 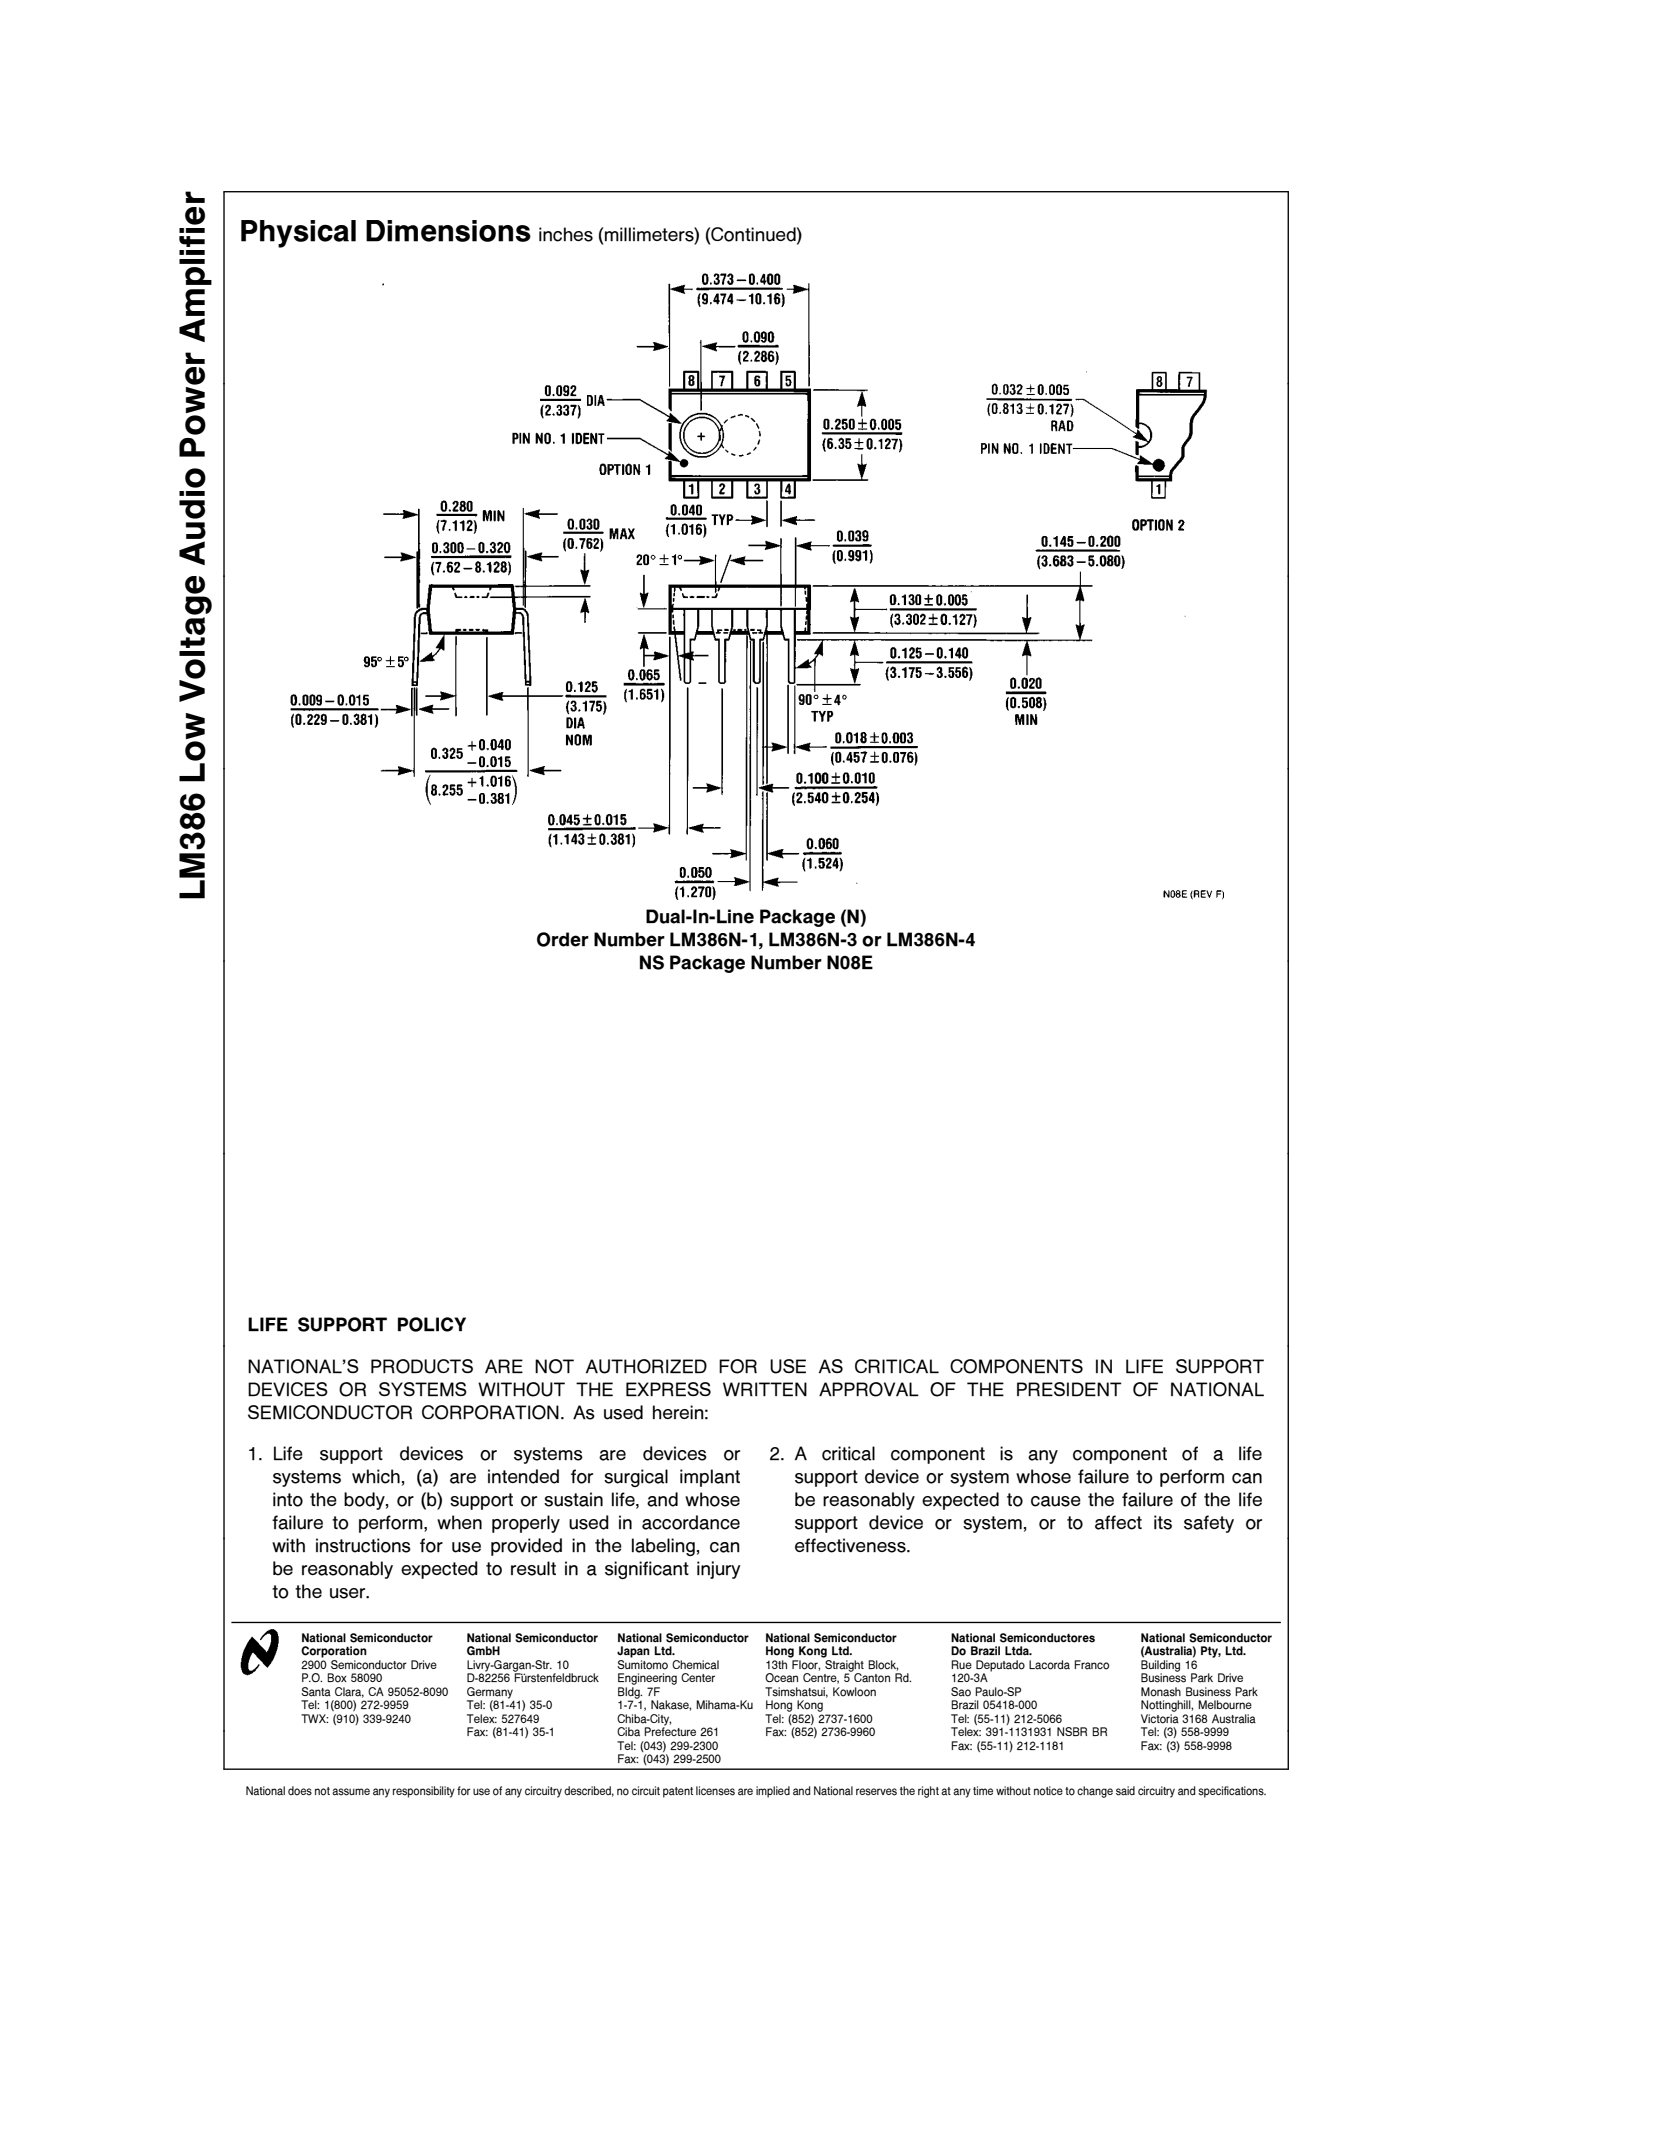 I want to click on WRITTEN, so click(x=765, y=1389).
